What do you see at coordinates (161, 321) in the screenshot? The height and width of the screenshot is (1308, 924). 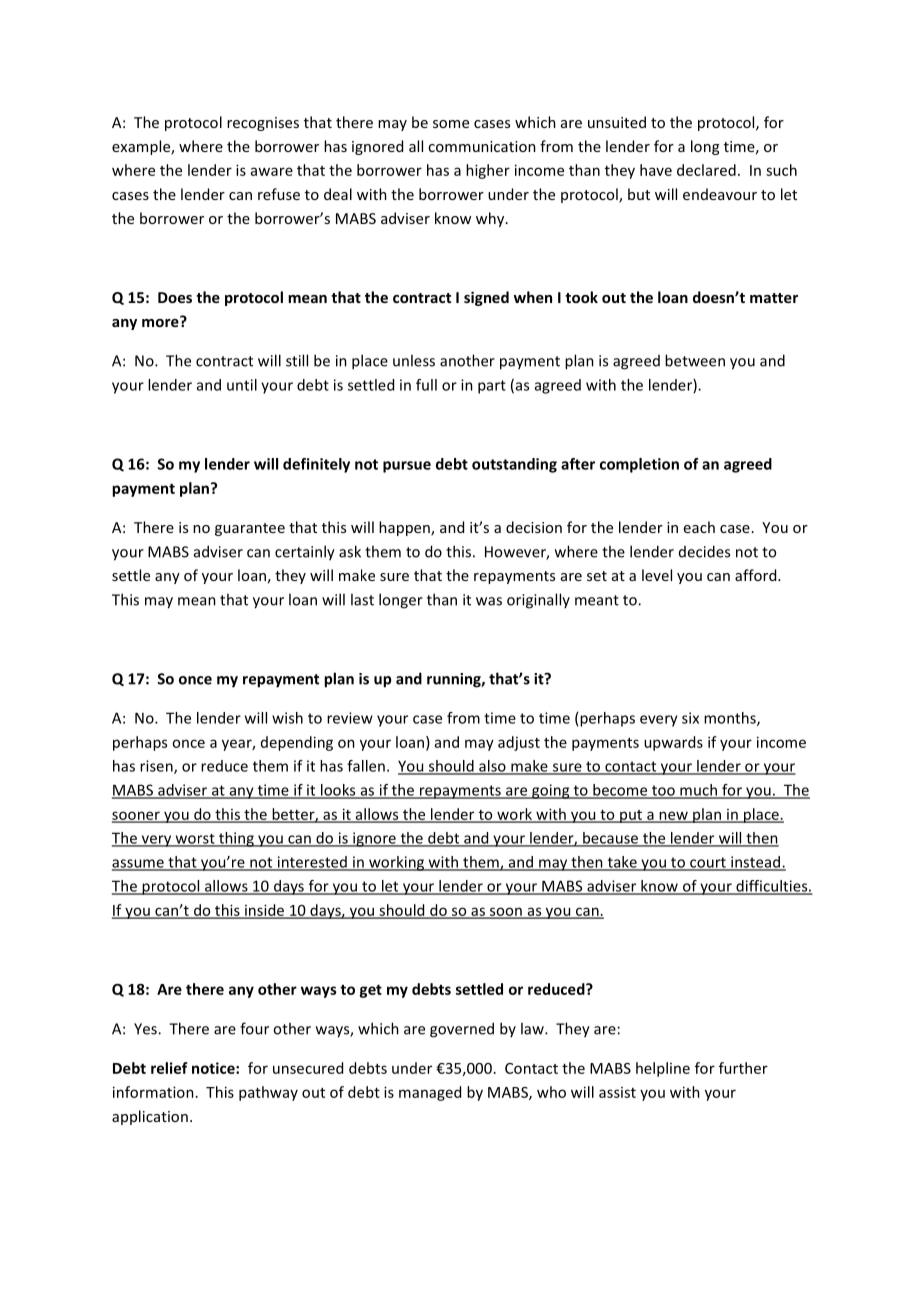 I see `more` at bounding box center [161, 321].
